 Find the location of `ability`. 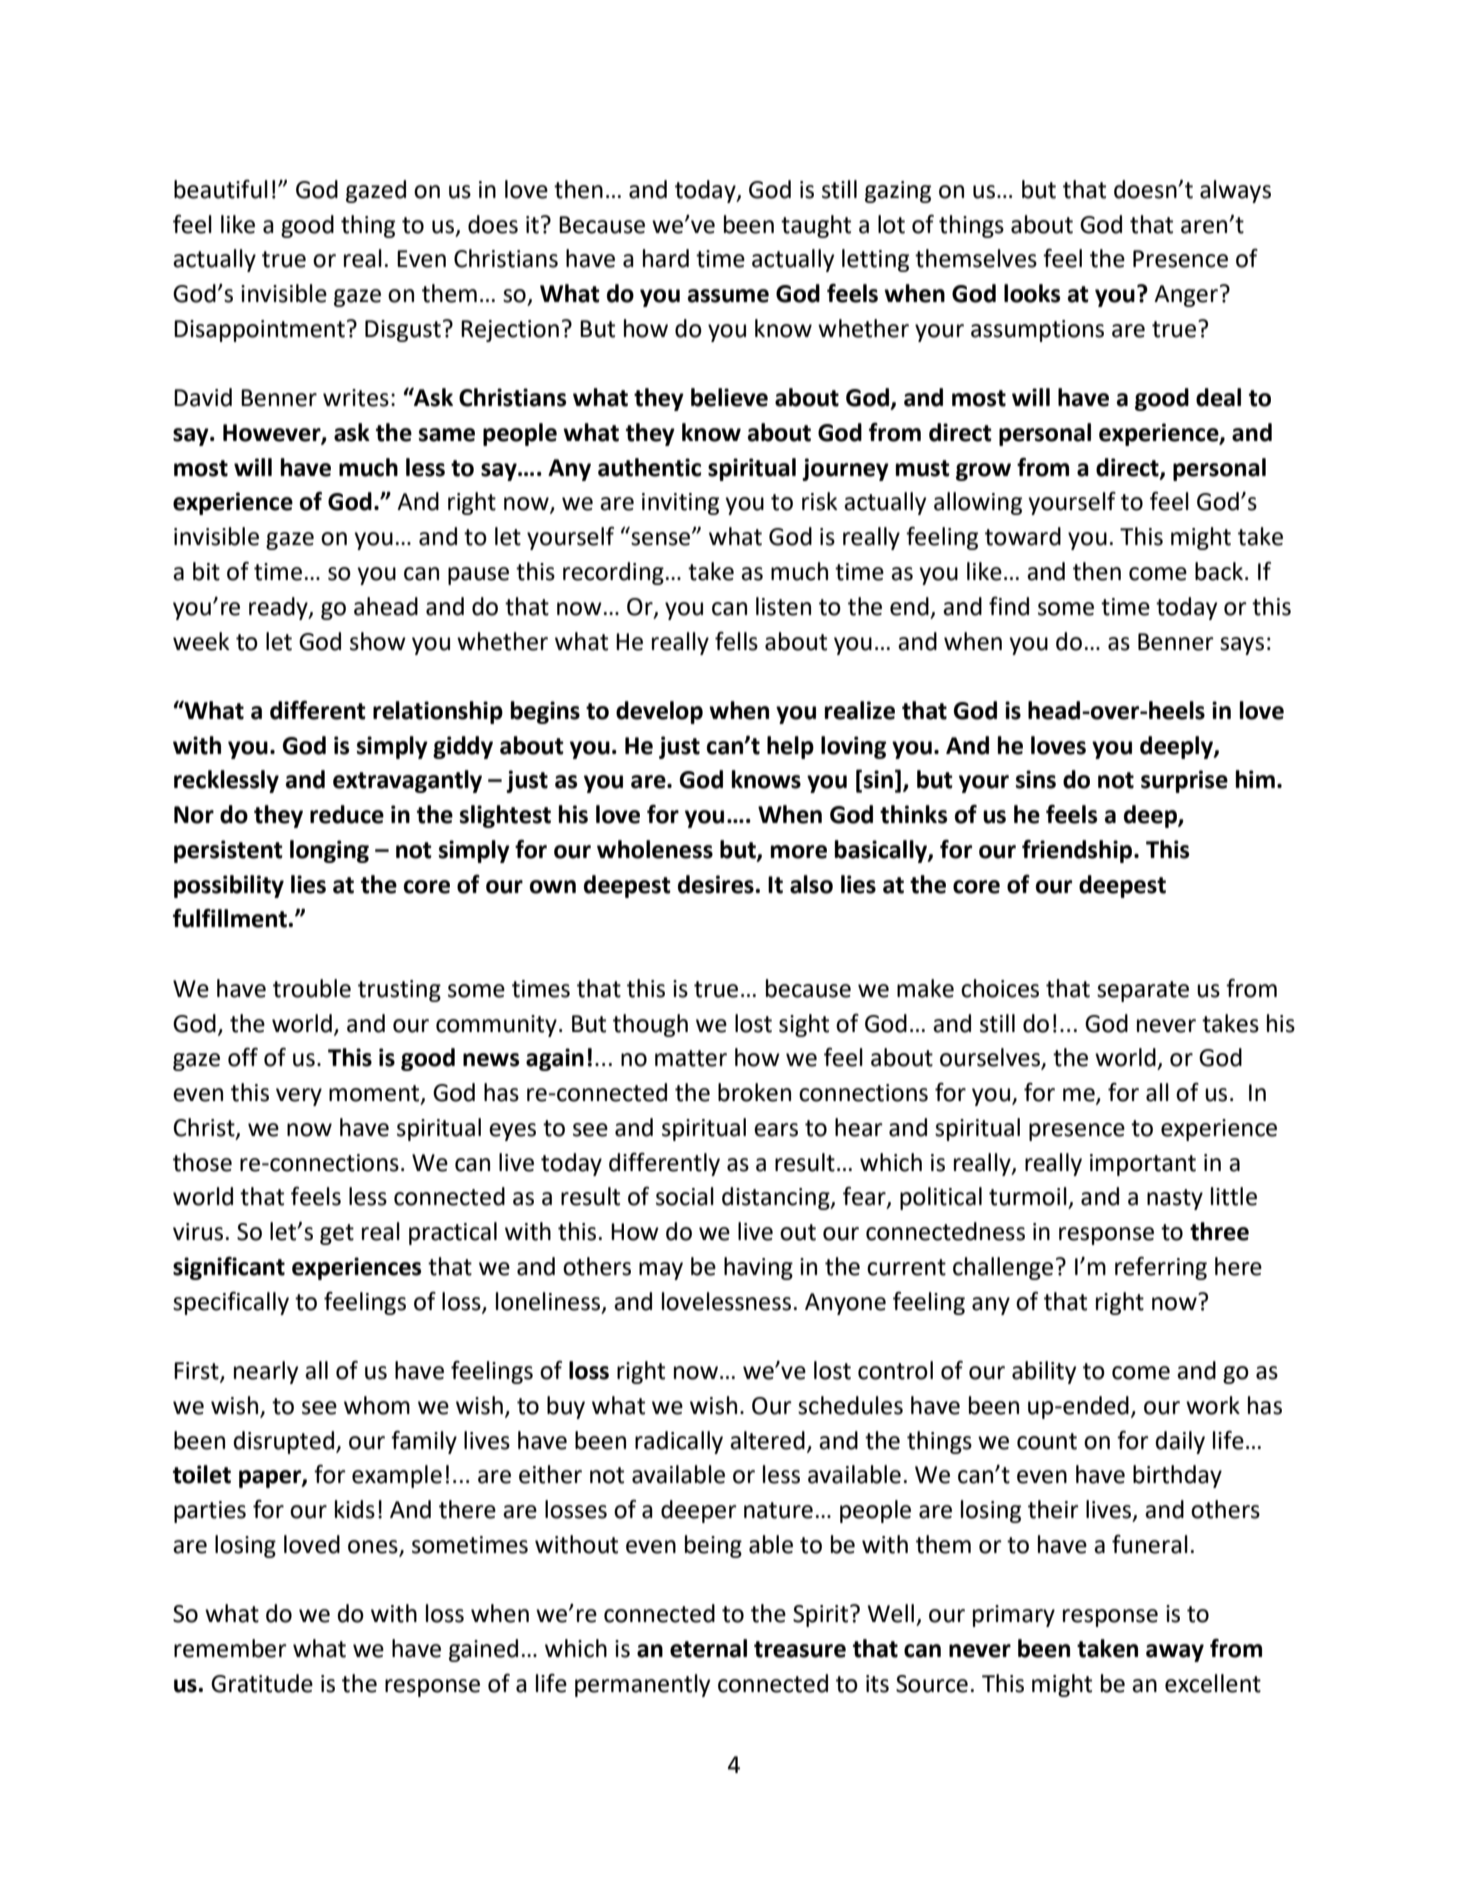

ability is located at coordinates (1044, 1372).
